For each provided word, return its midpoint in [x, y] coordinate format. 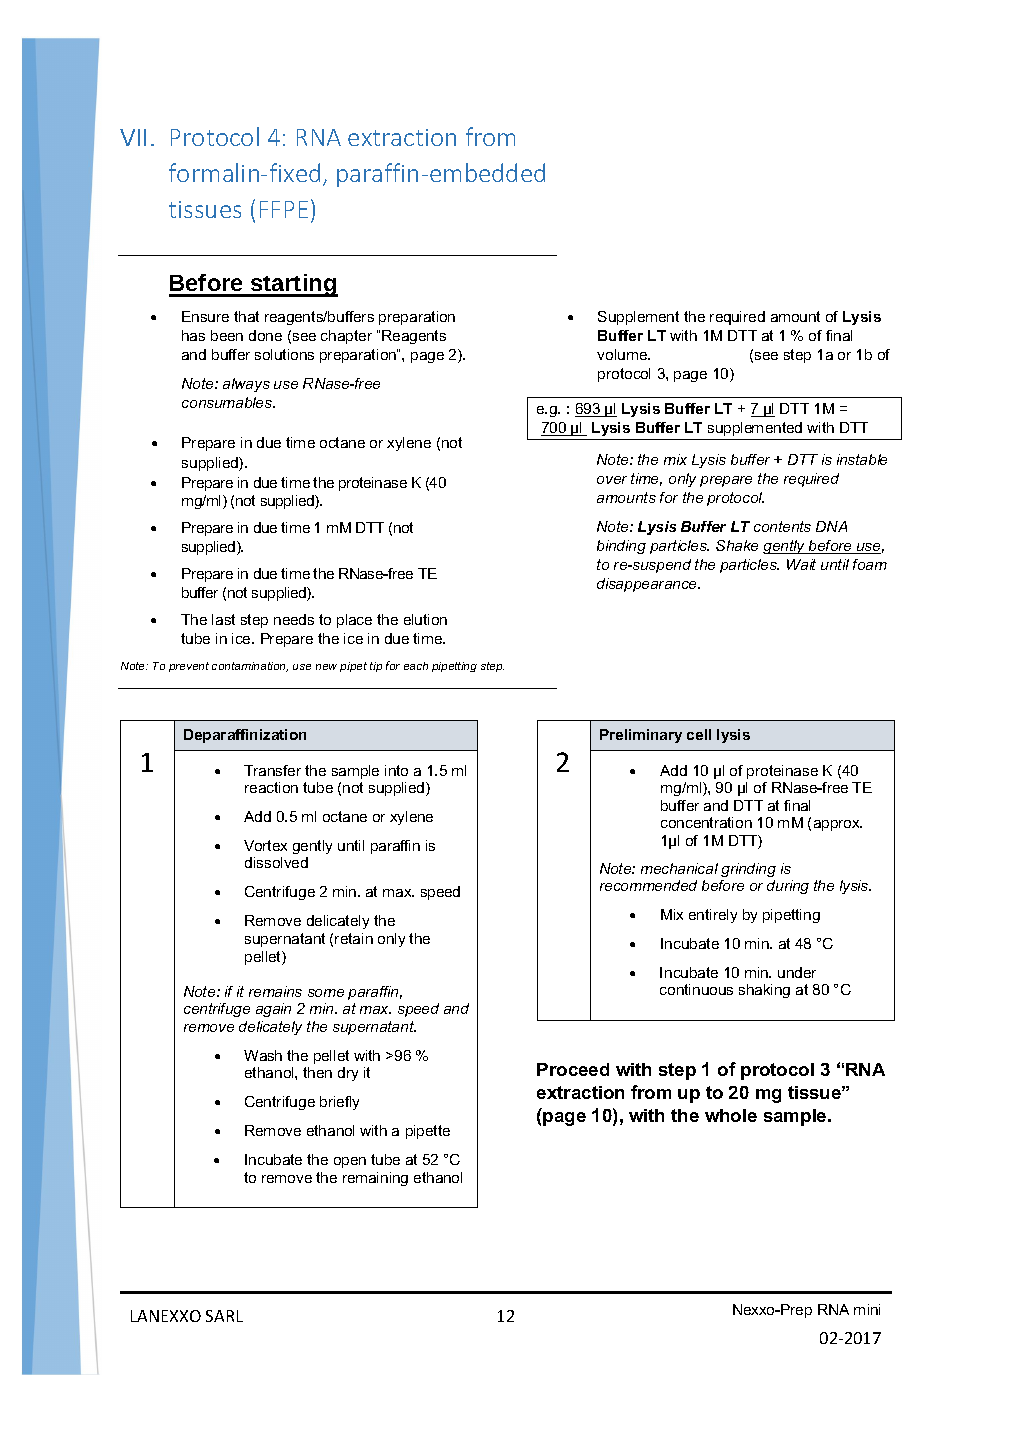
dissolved [276, 862]
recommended [648, 885]
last [223, 619]
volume [623, 354]
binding [621, 547]
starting [293, 285]
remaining [375, 1179]
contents [782, 526]
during [788, 887]
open [350, 1162]
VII [133, 137]
